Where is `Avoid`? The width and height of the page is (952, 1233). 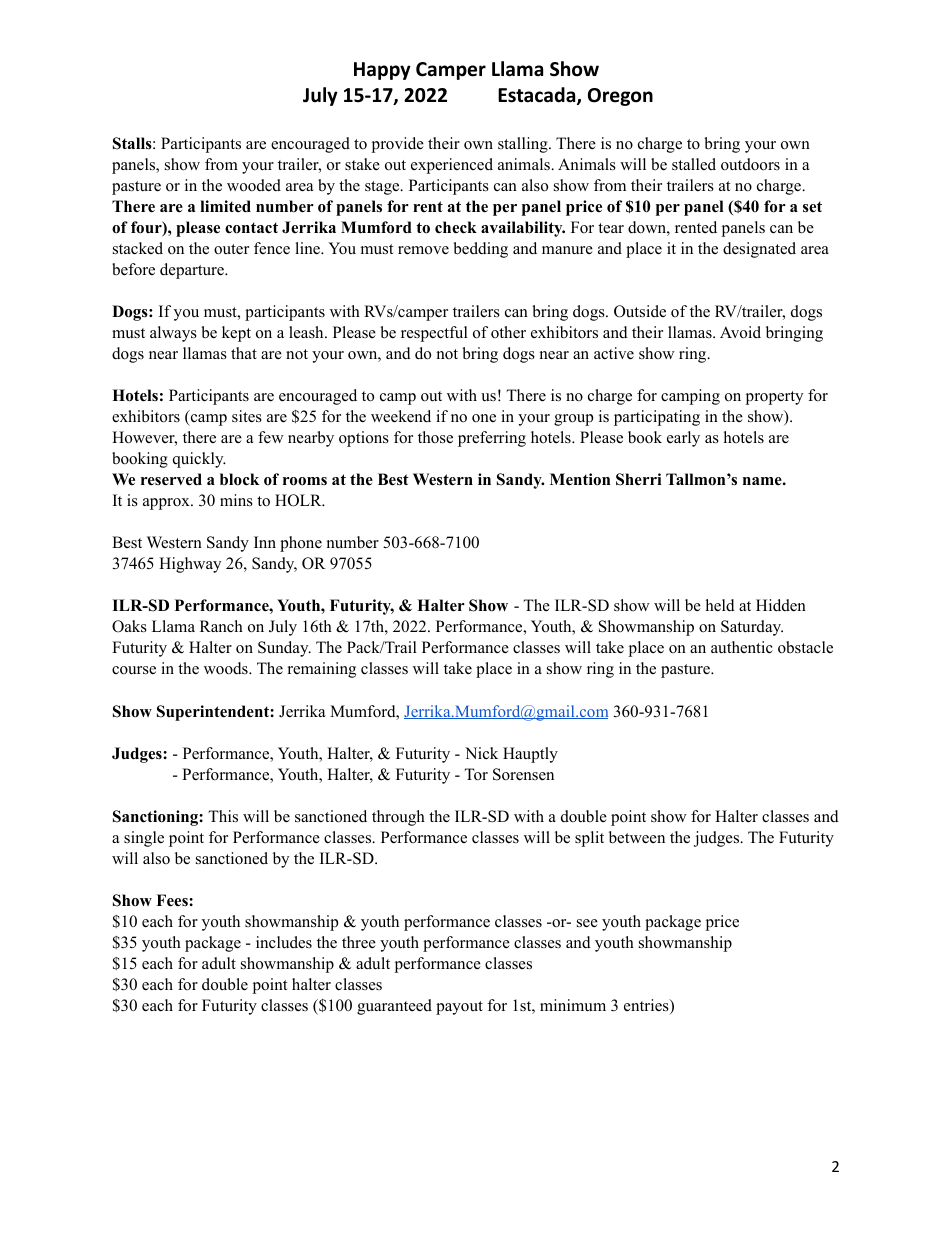
Avoid is located at coordinates (740, 332).
